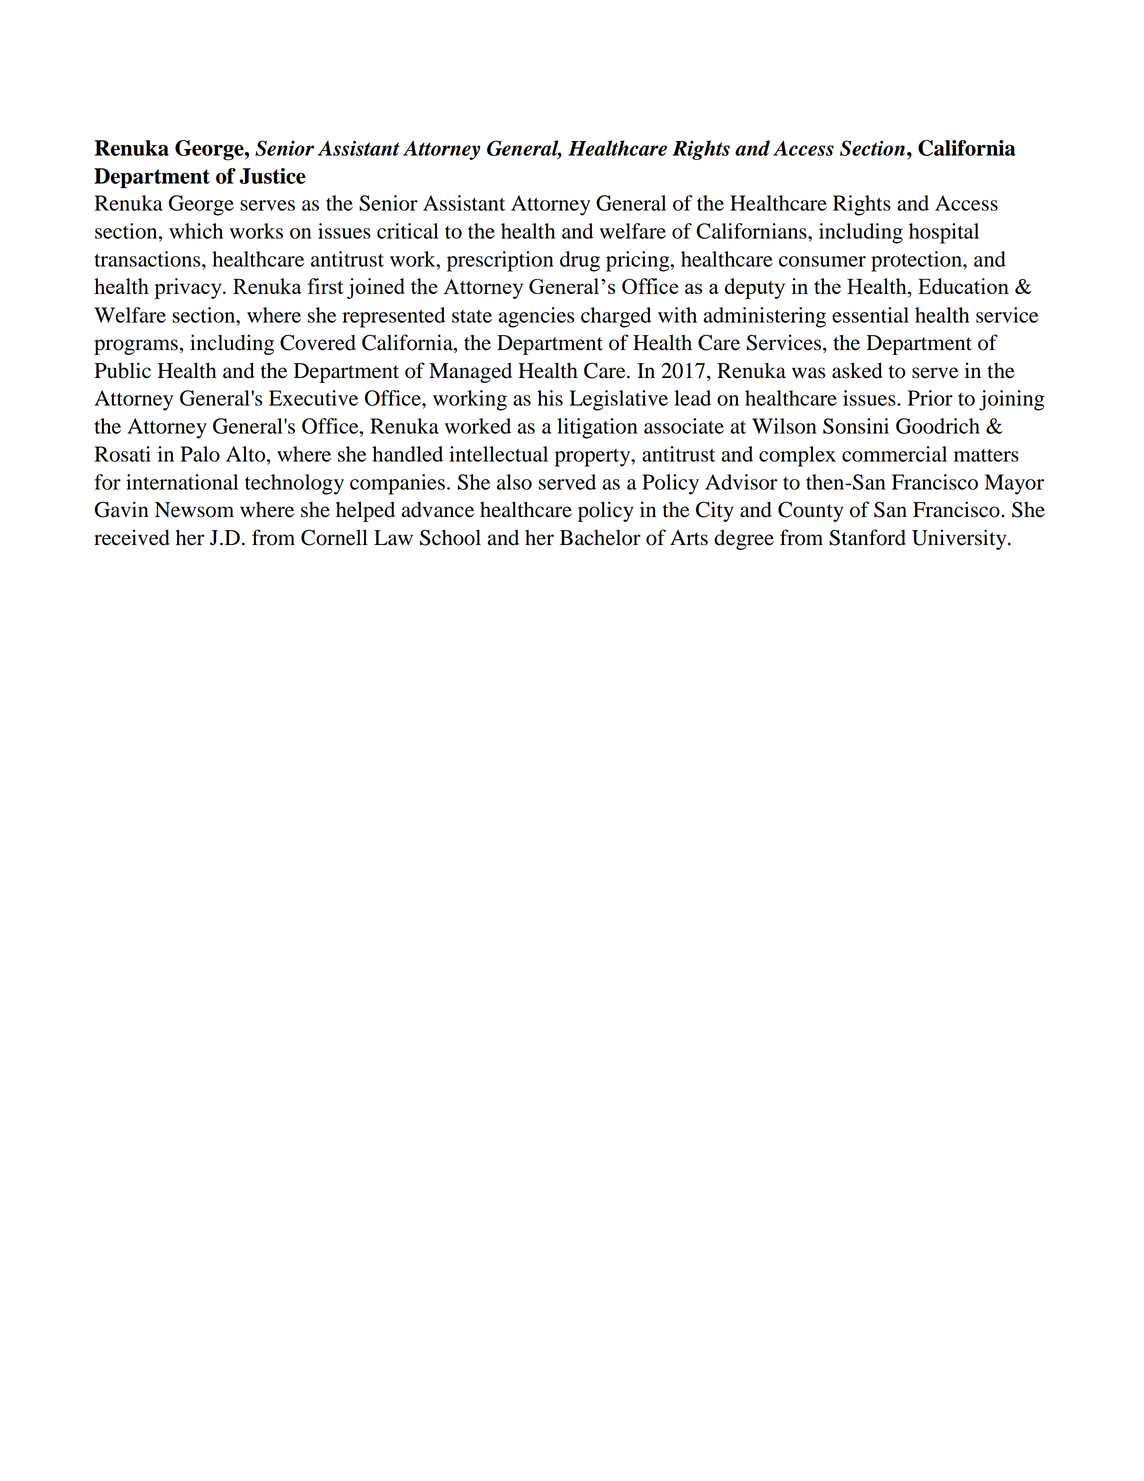 This document has height=1481, width=1144. I want to click on Justice, so click(273, 176).
